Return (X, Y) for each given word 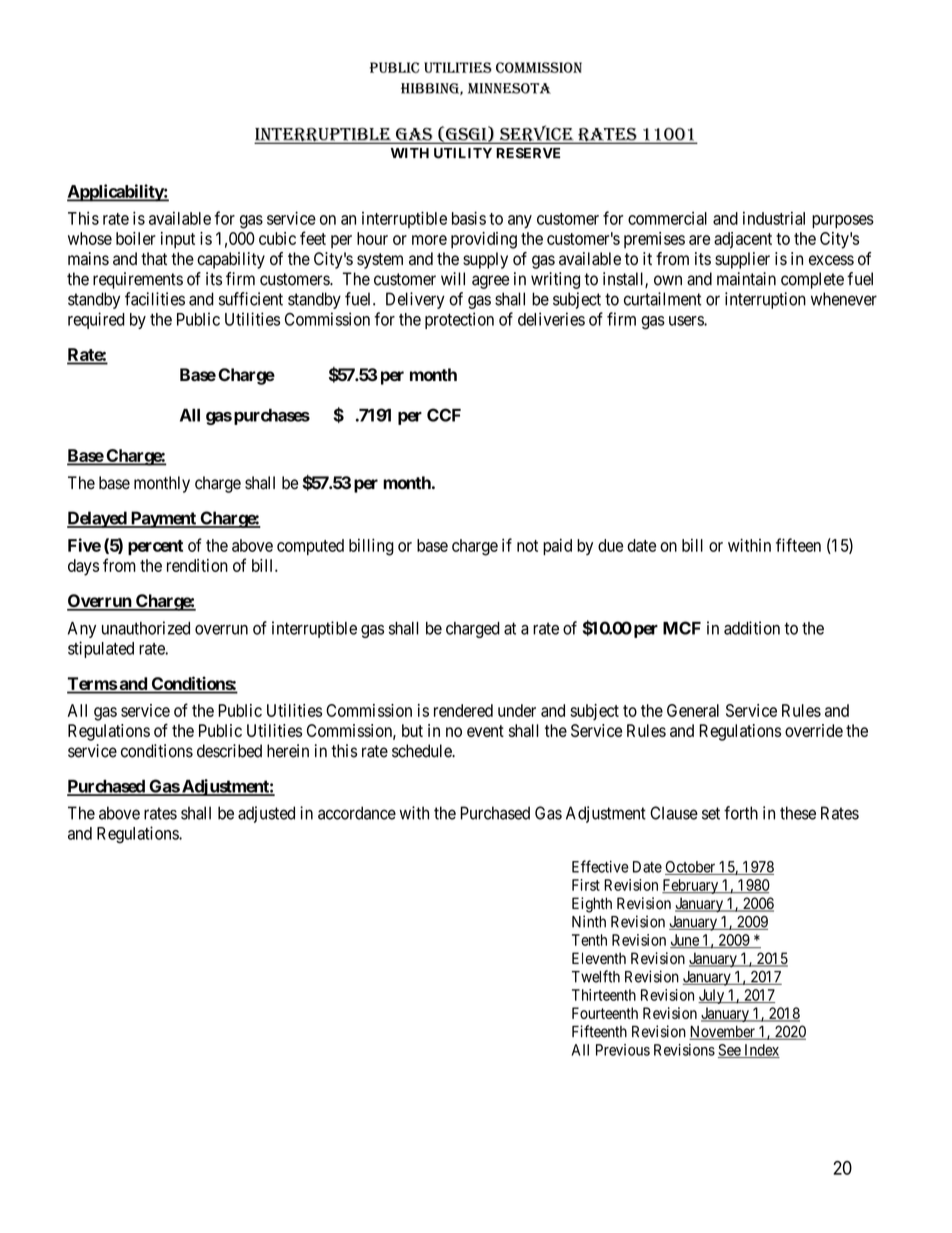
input (178, 240)
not (527, 546)
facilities (155, 299)
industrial (774, 218)
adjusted (266, 814)
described (229, 751)
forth (741, 813)
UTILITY (463, 153)
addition (752, 628)
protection (459, 320)
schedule (422, 751)
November (723, 1032)
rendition (197, 565)
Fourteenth (605, 1013)
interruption (765, 300)
